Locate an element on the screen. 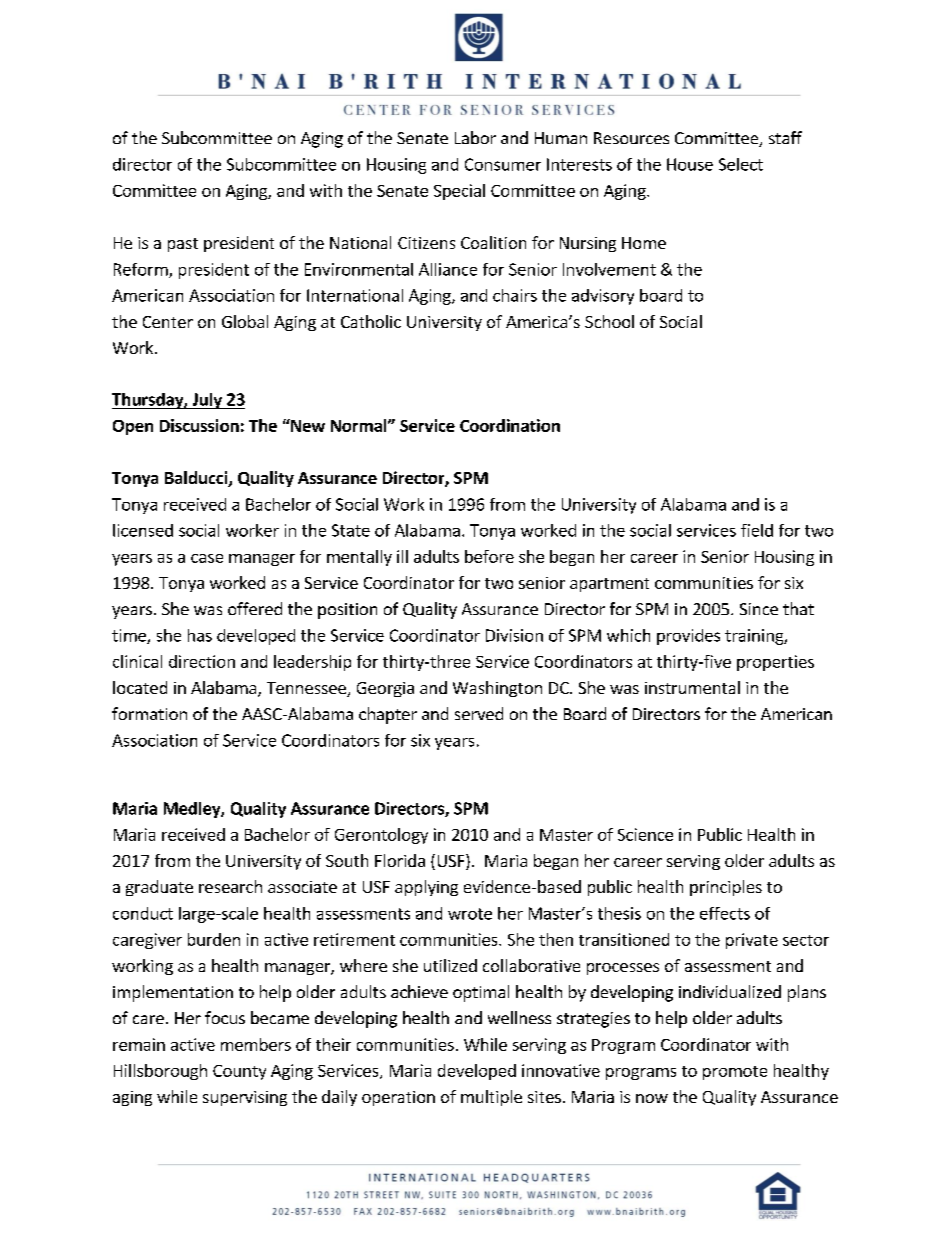 Image resolution: width=952 pixels, height=1233 pixels. Since is located at coordinates (759, 609).
